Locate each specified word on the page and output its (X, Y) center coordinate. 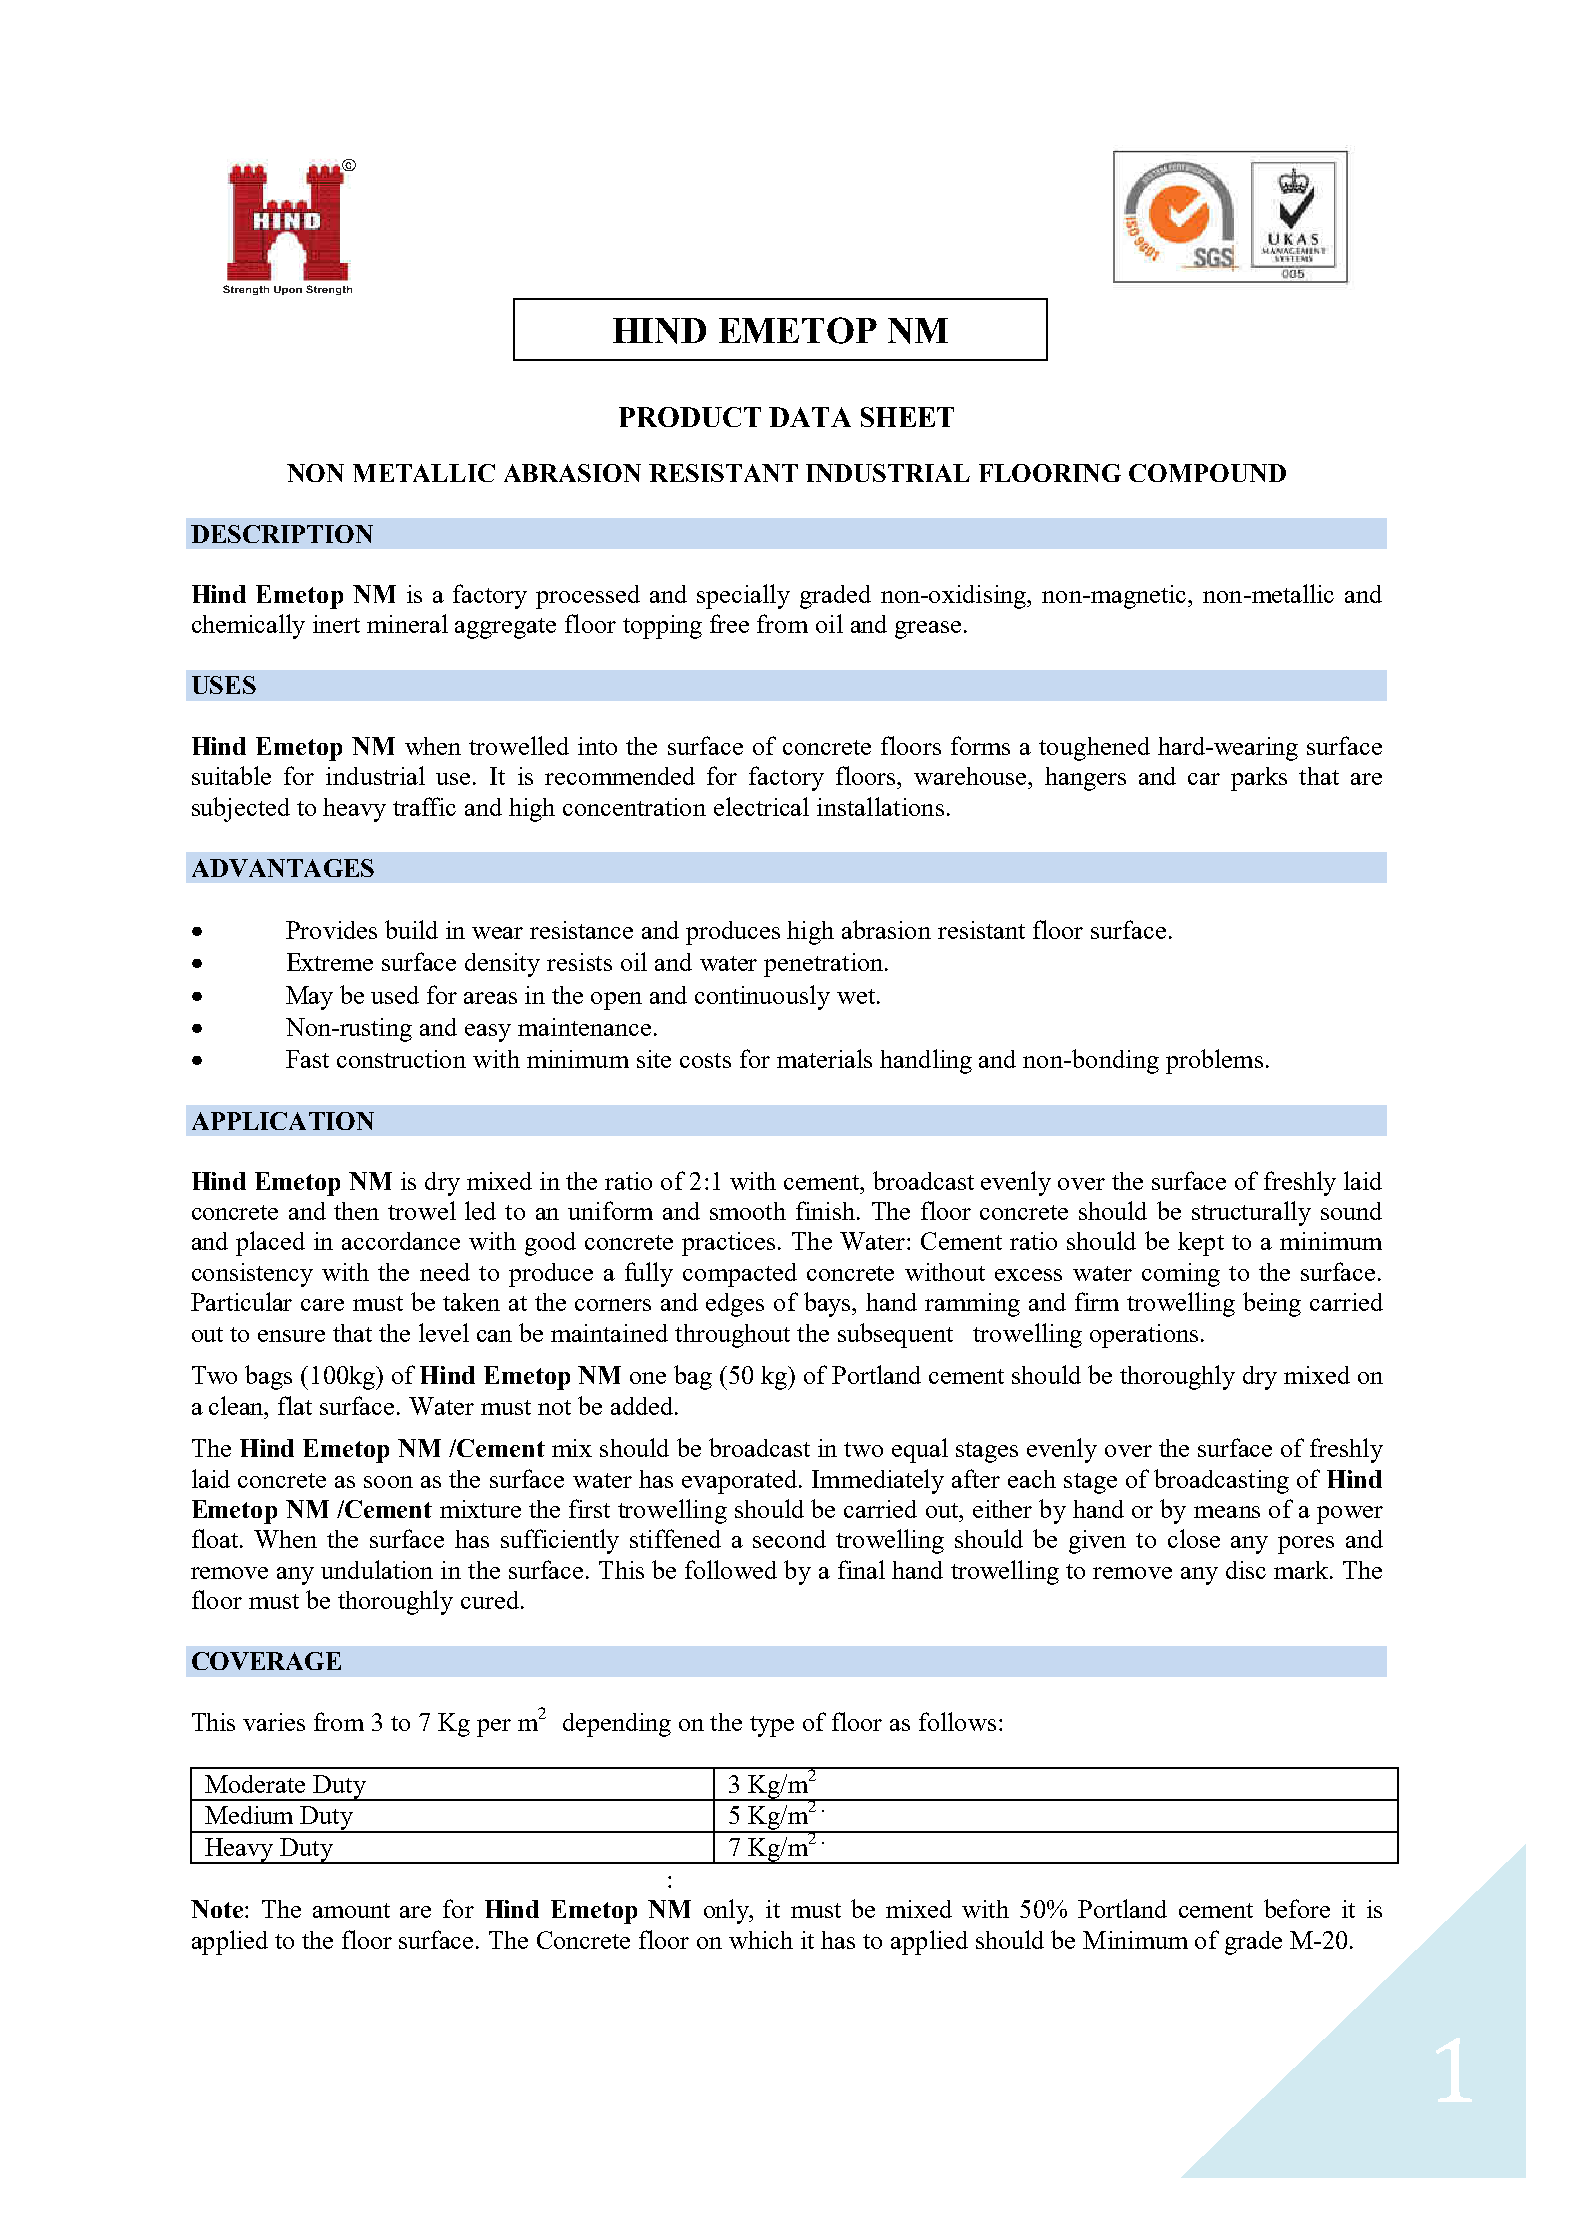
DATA (810, 417)
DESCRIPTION (282, 534)
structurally (1251, 1213)
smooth (748, 1211)
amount (351, 1910)
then (356, 1211)
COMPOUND (1207, 473)
